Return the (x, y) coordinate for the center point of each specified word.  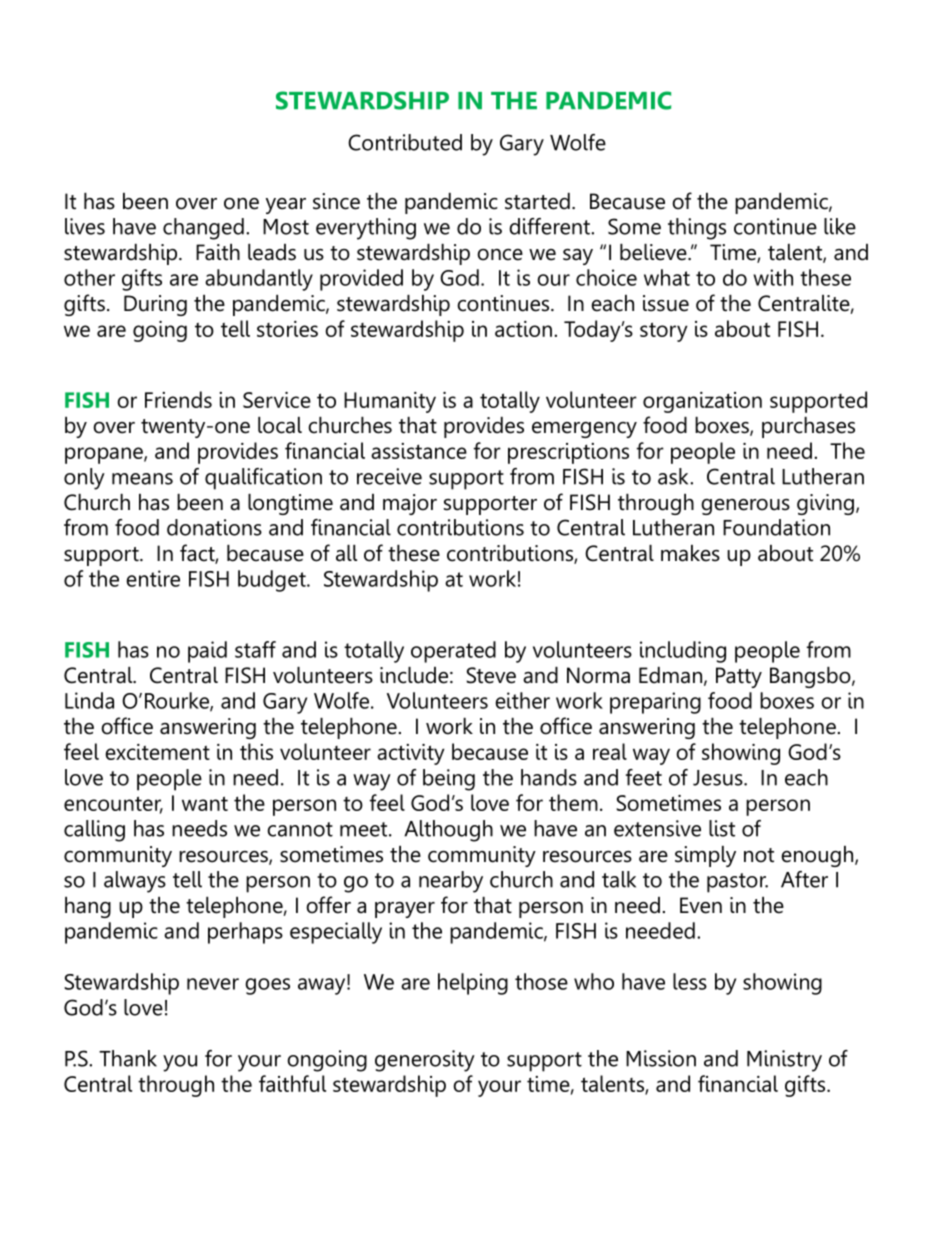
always (135, 882)
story (664, 332)
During (155, 305)
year (286, 206)
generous (745, 507)
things (697, 229)
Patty (739, 677)
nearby (451, 882)
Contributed (405, 142)
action (523, 329)
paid (207, 652)
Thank (128, 1058)
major (410, 504)
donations (214, 527)
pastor (737, 883)
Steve (491, 675)
